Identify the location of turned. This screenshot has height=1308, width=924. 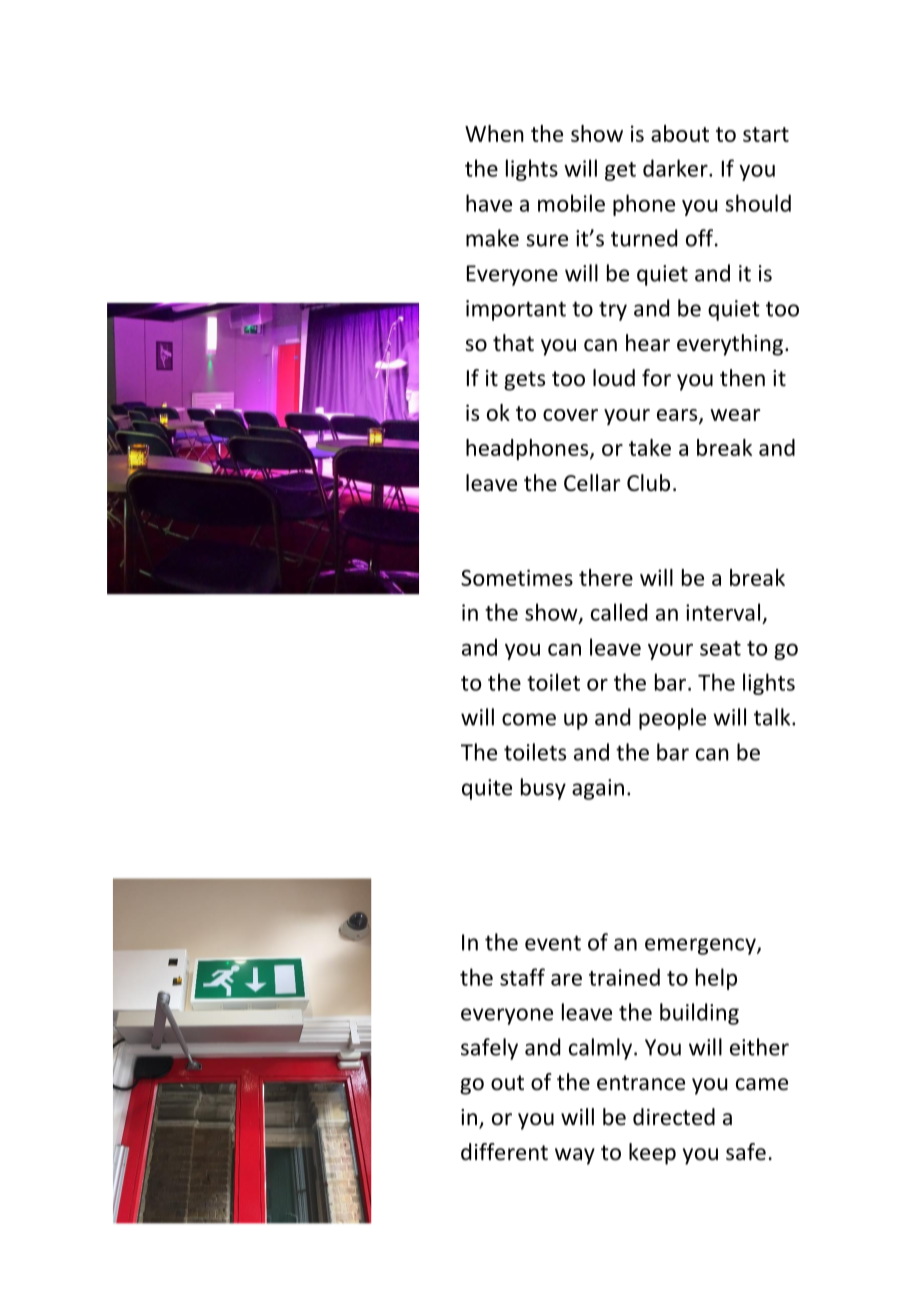
(644, 238).
